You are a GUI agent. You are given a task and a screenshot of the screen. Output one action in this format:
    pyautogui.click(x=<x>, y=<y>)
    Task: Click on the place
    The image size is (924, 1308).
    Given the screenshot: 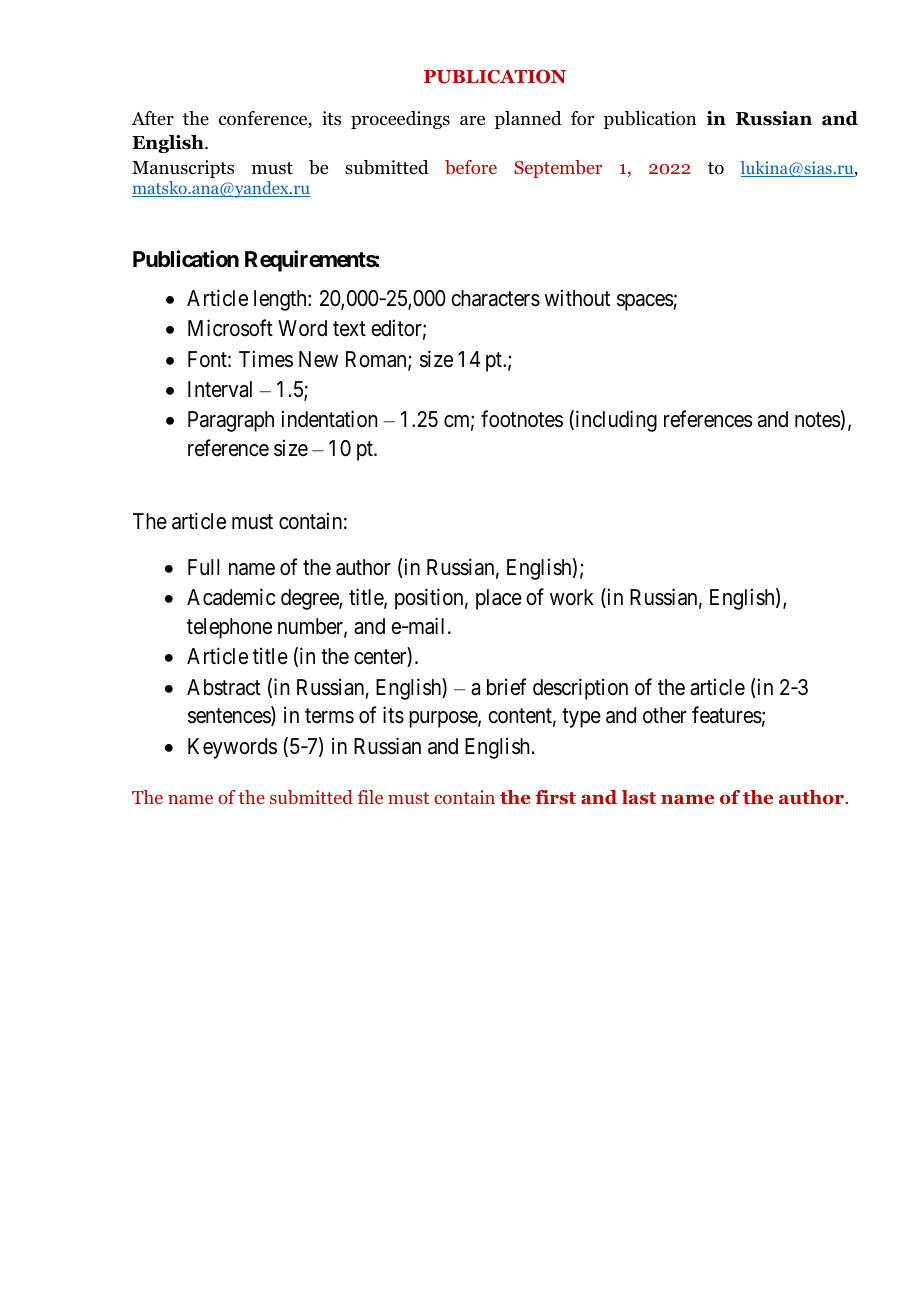 What is the action you would take?
    pyautogui.click(x=499, y=599)
